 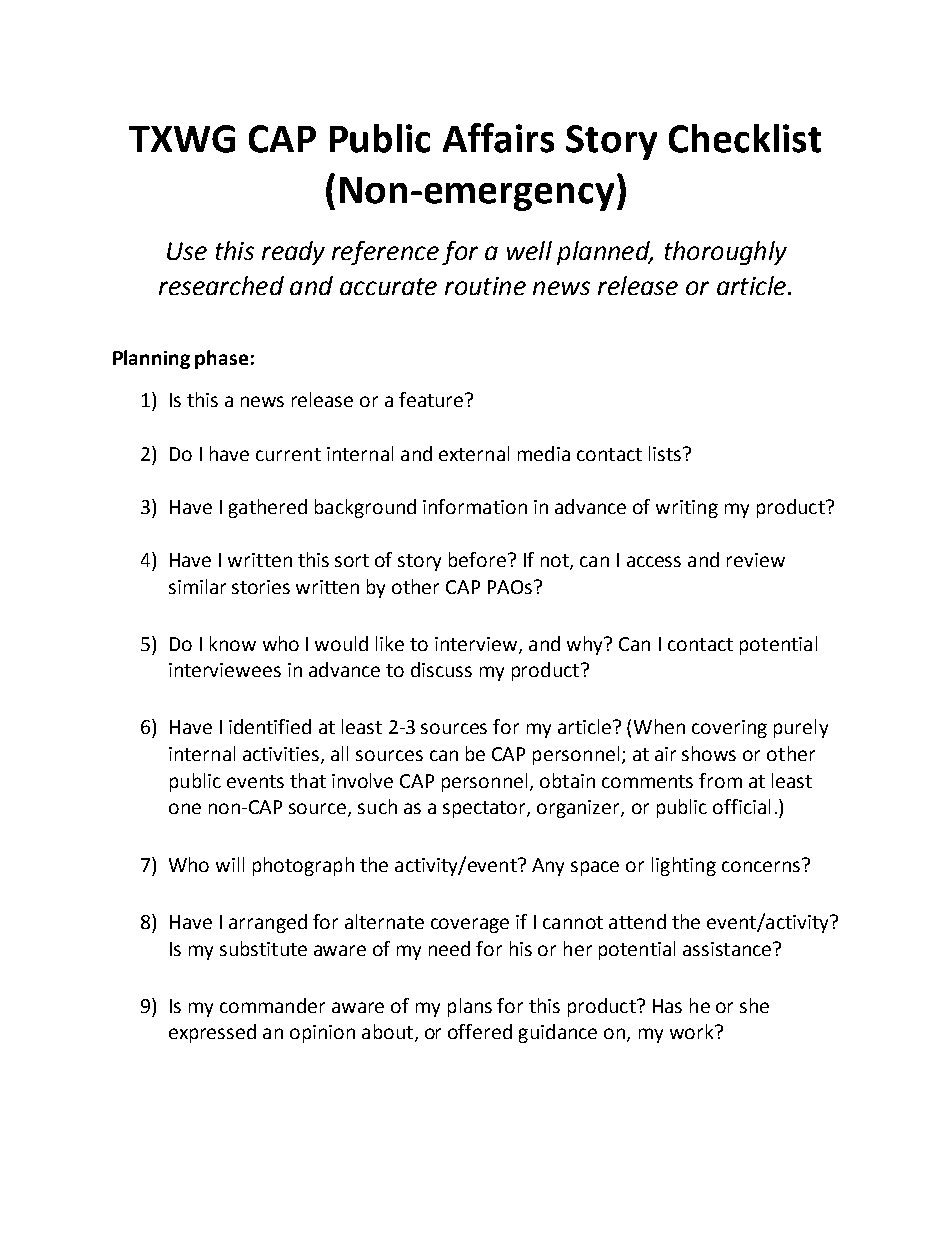 What do you see at coordinates (474, 453) in the image?
I see `external` at bounding box center [474, 453].
